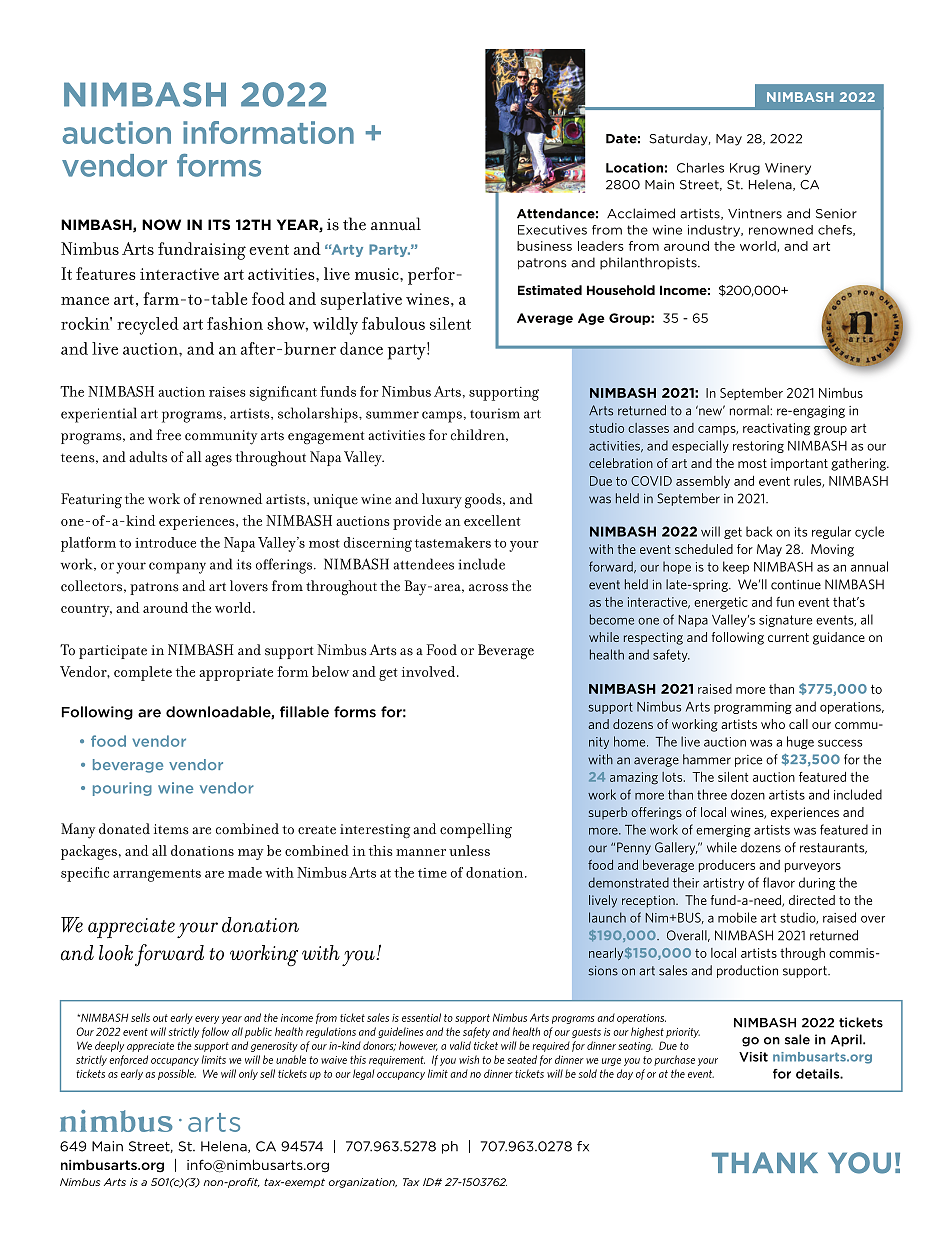 This screenshot has height=1233, width=952. What do you see at coordinates (430, 671) in the screenshot?
I see `involved` at bounding box center [430, 671].
